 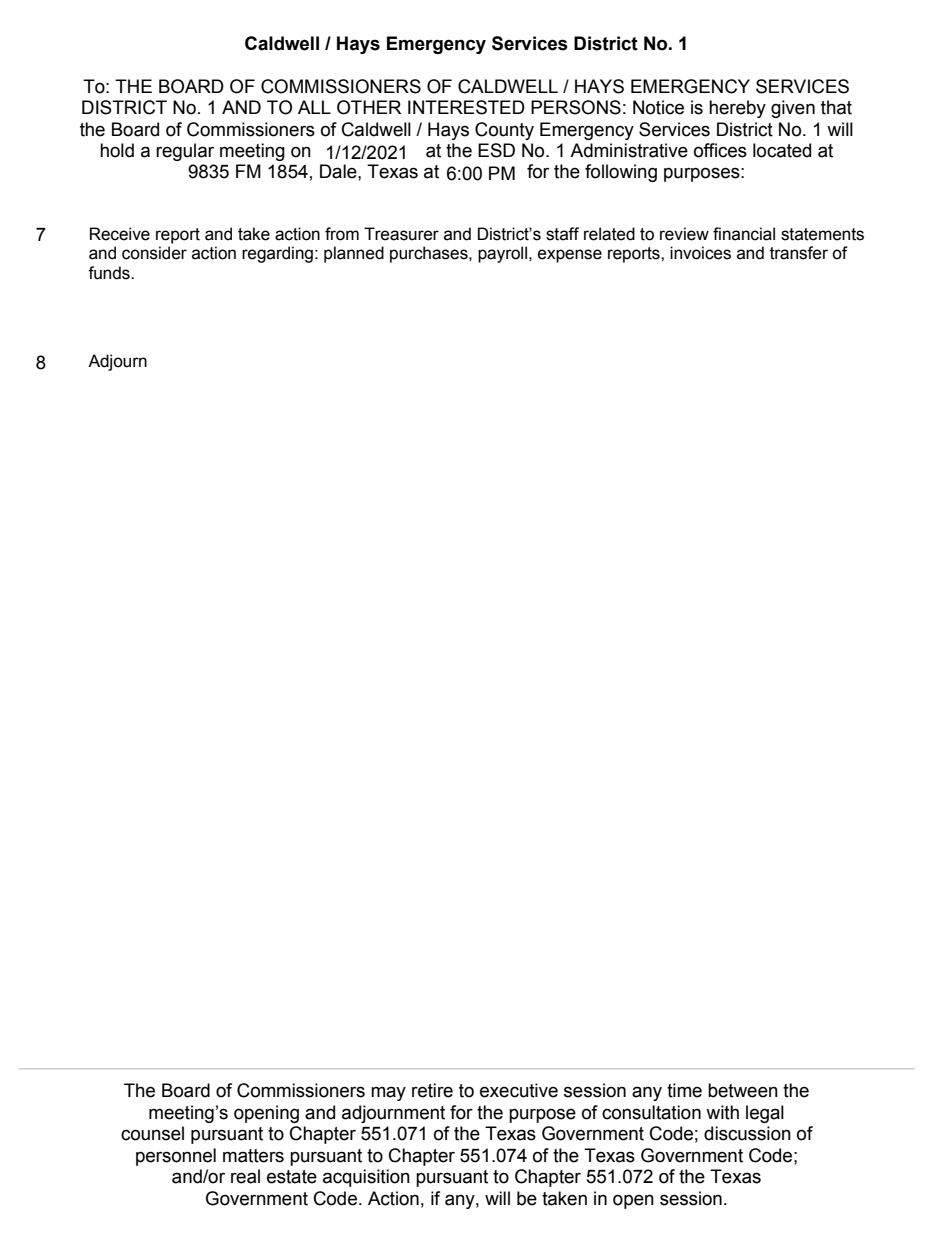 What do you see at coordinates (176, 1157) in the screenshot?
I see `personnel` at bounding box center [176, 1157].
